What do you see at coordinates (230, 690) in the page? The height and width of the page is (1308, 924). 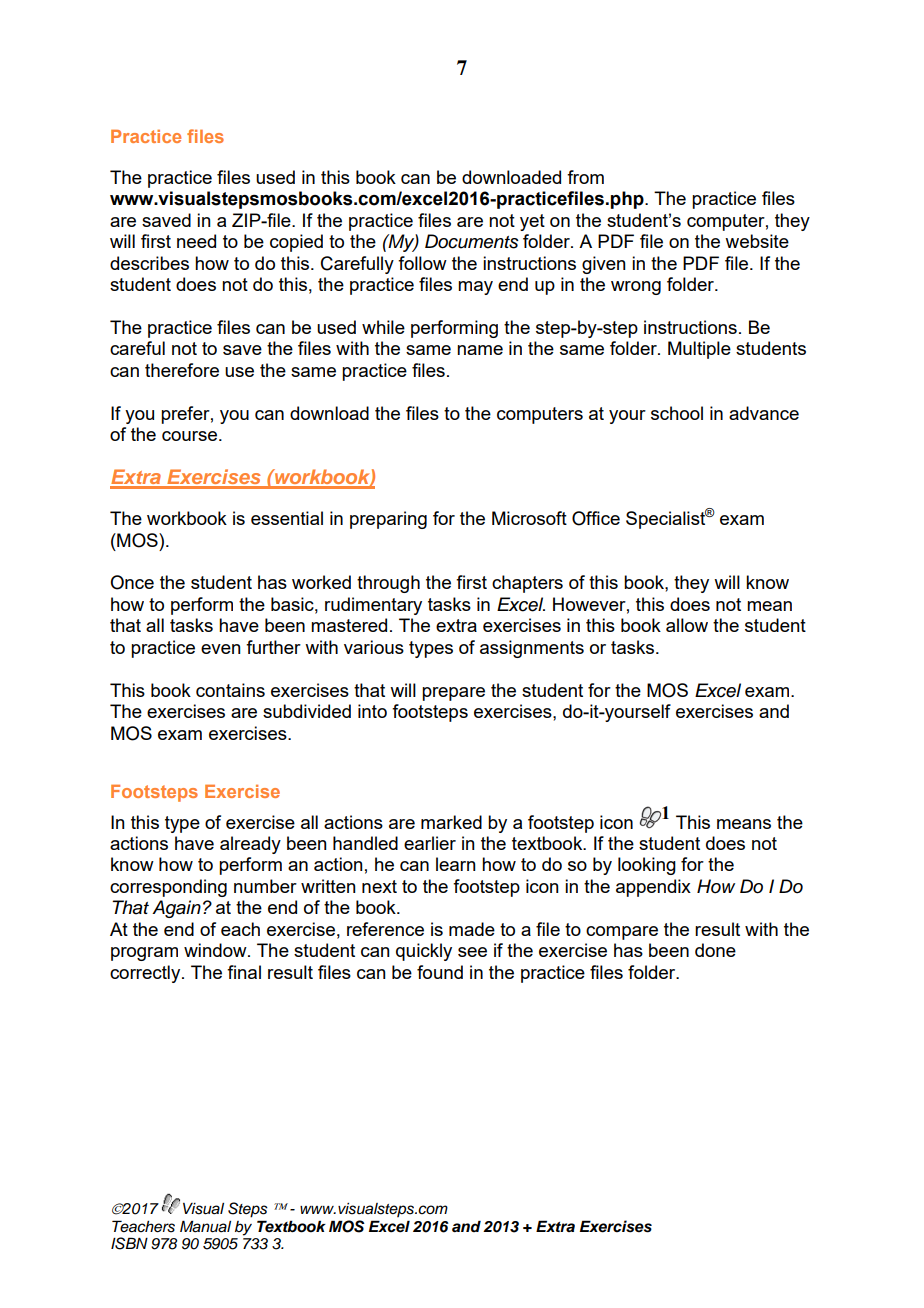 I see `contains` at bounding box center [230, 690].
